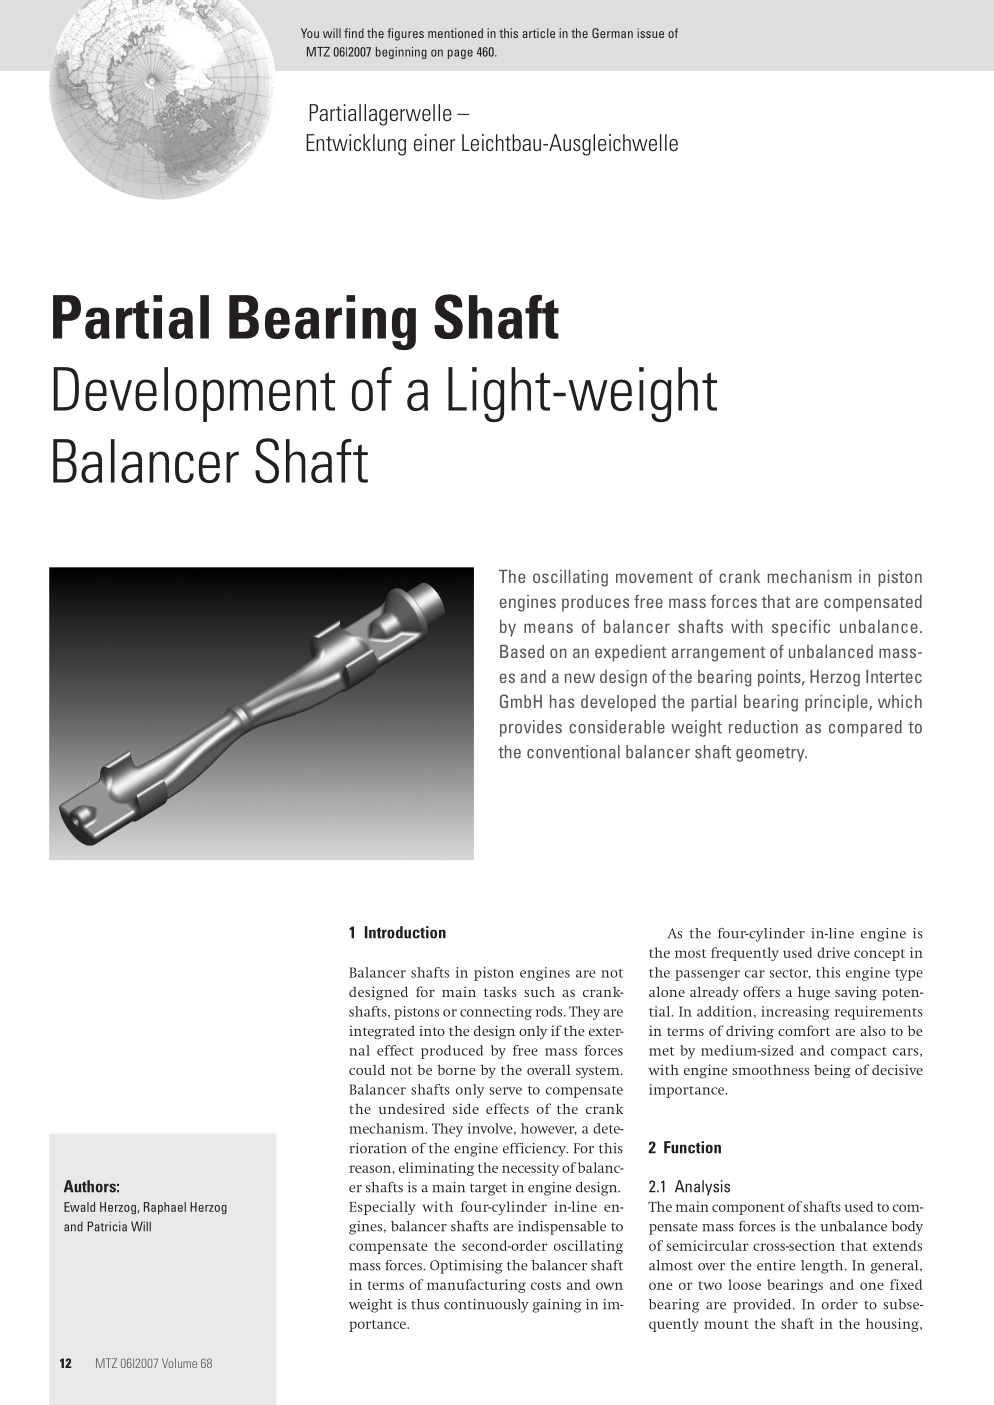  I want to click on continuously, so click(486, 1306).
